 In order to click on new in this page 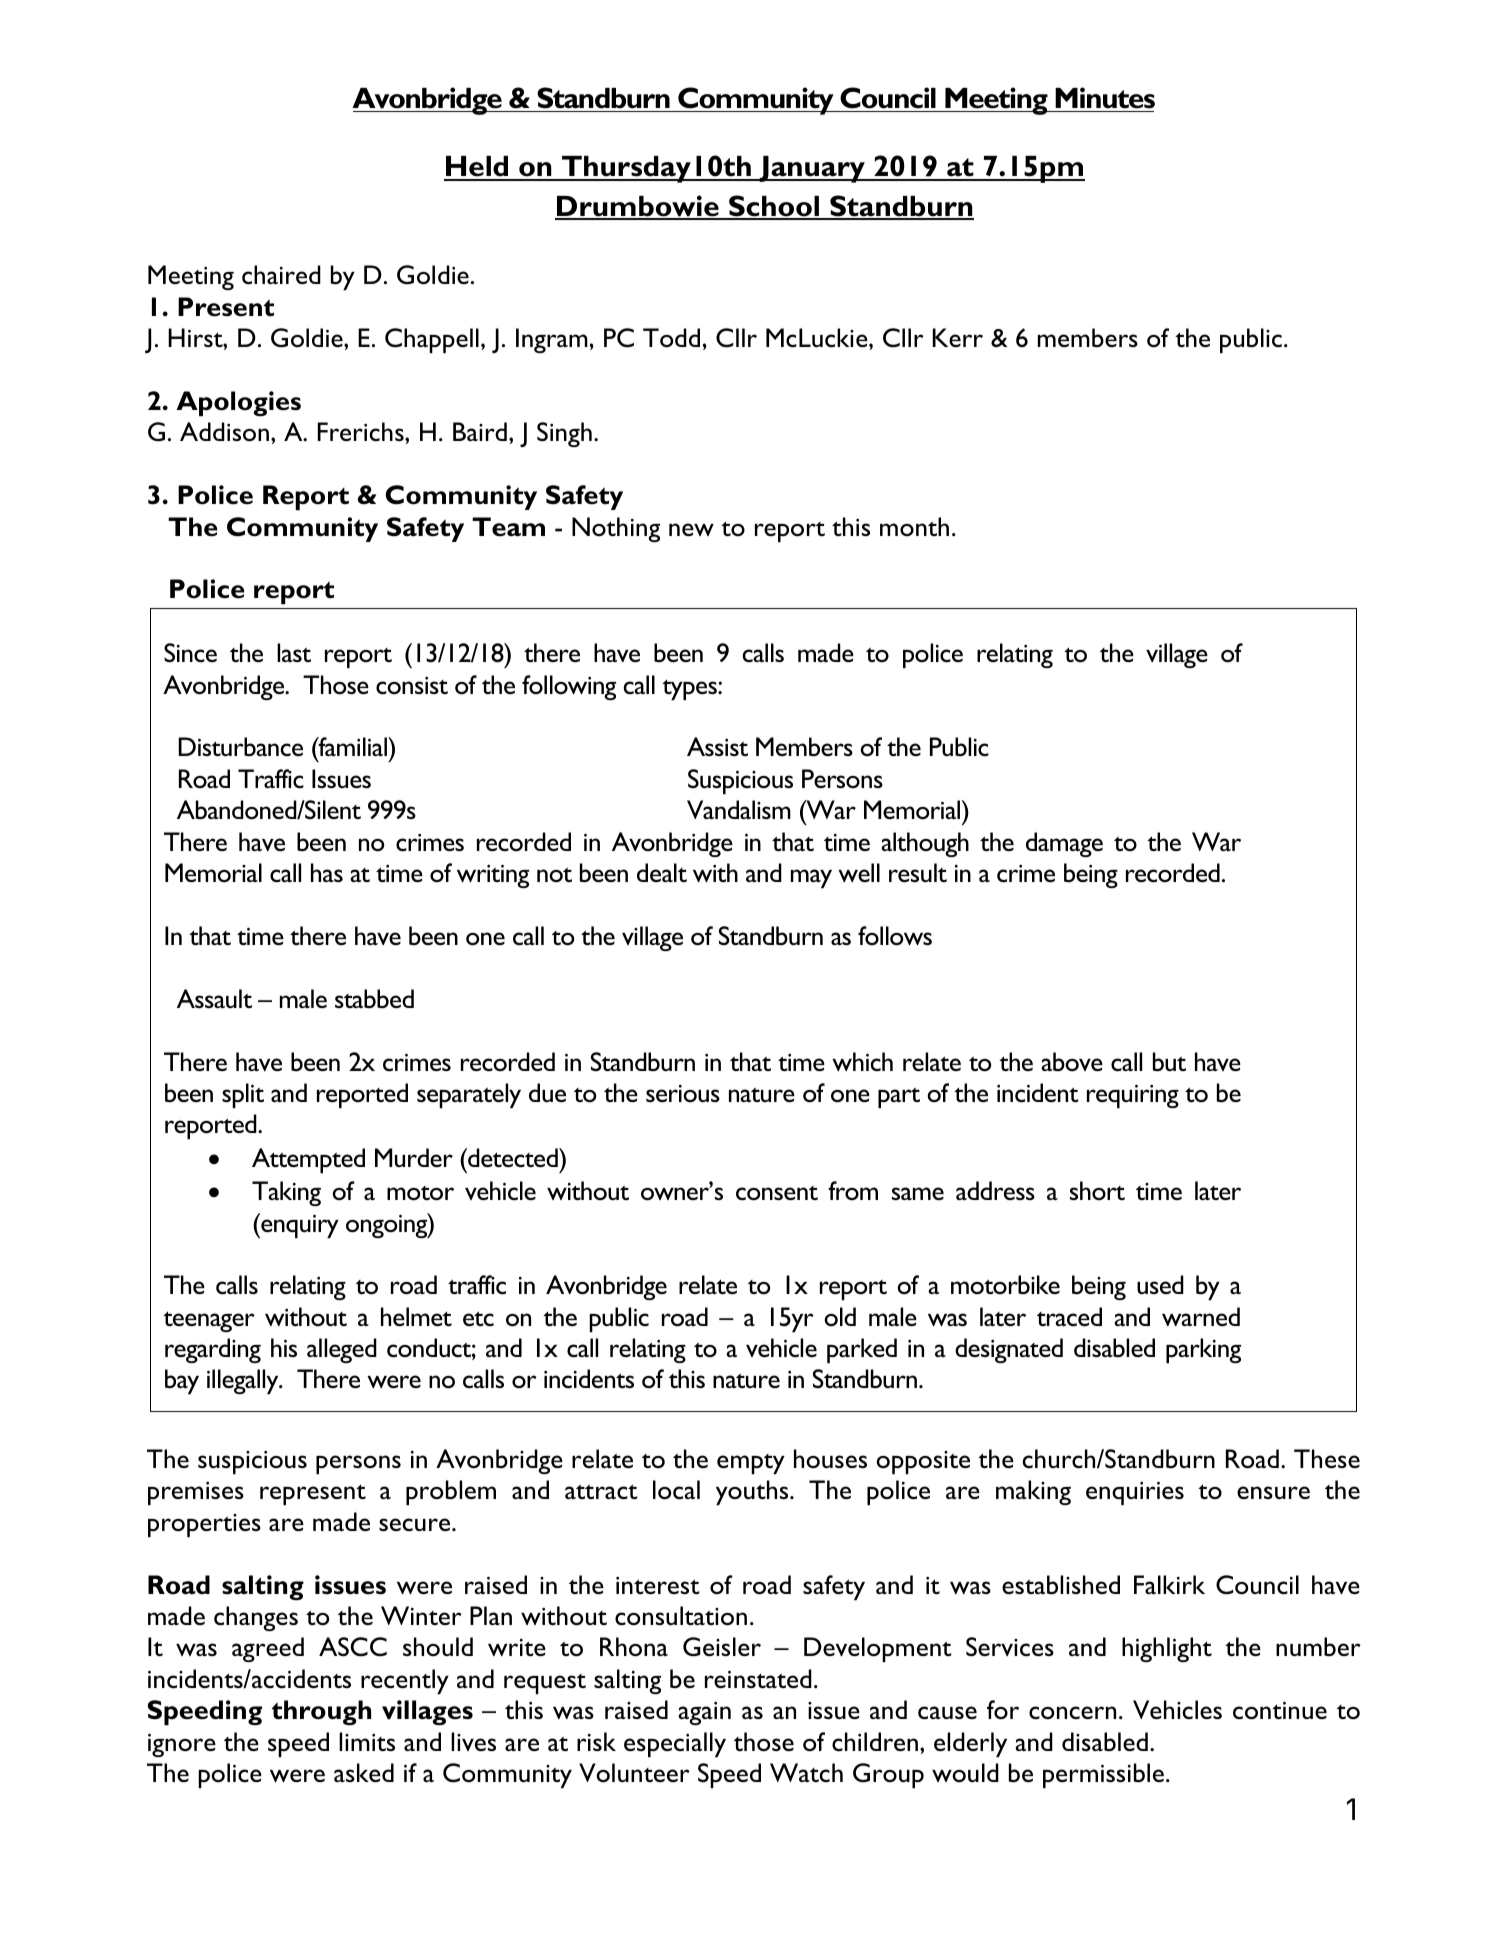, I will do `click(691, 529)`.
